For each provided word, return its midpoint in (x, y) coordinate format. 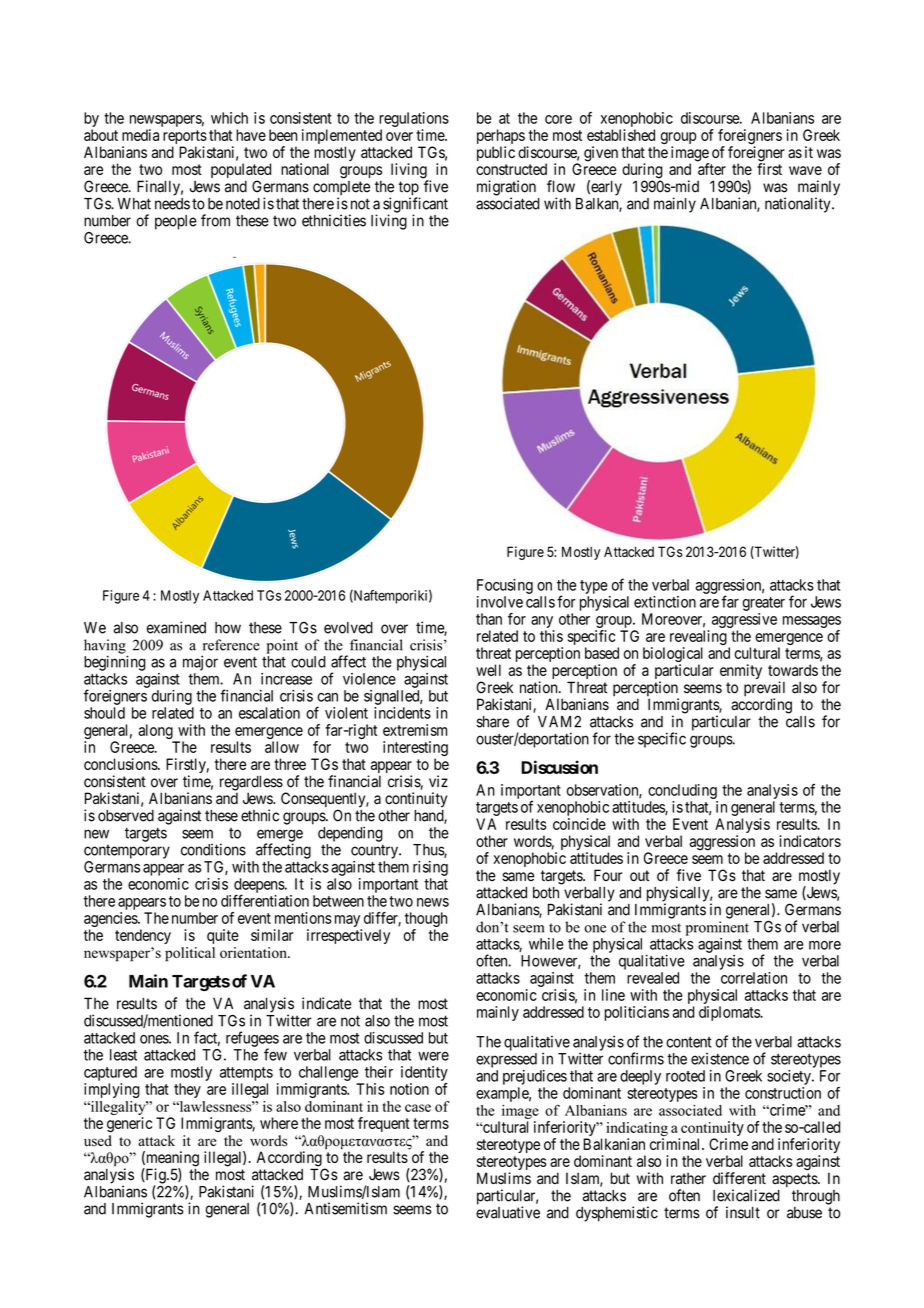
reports (185, 138)
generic (129, 1124)
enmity (741, 671)
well (488, 670)
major (200, 663)
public (496, 153)
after (712, 169)
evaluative (508, 1212)
